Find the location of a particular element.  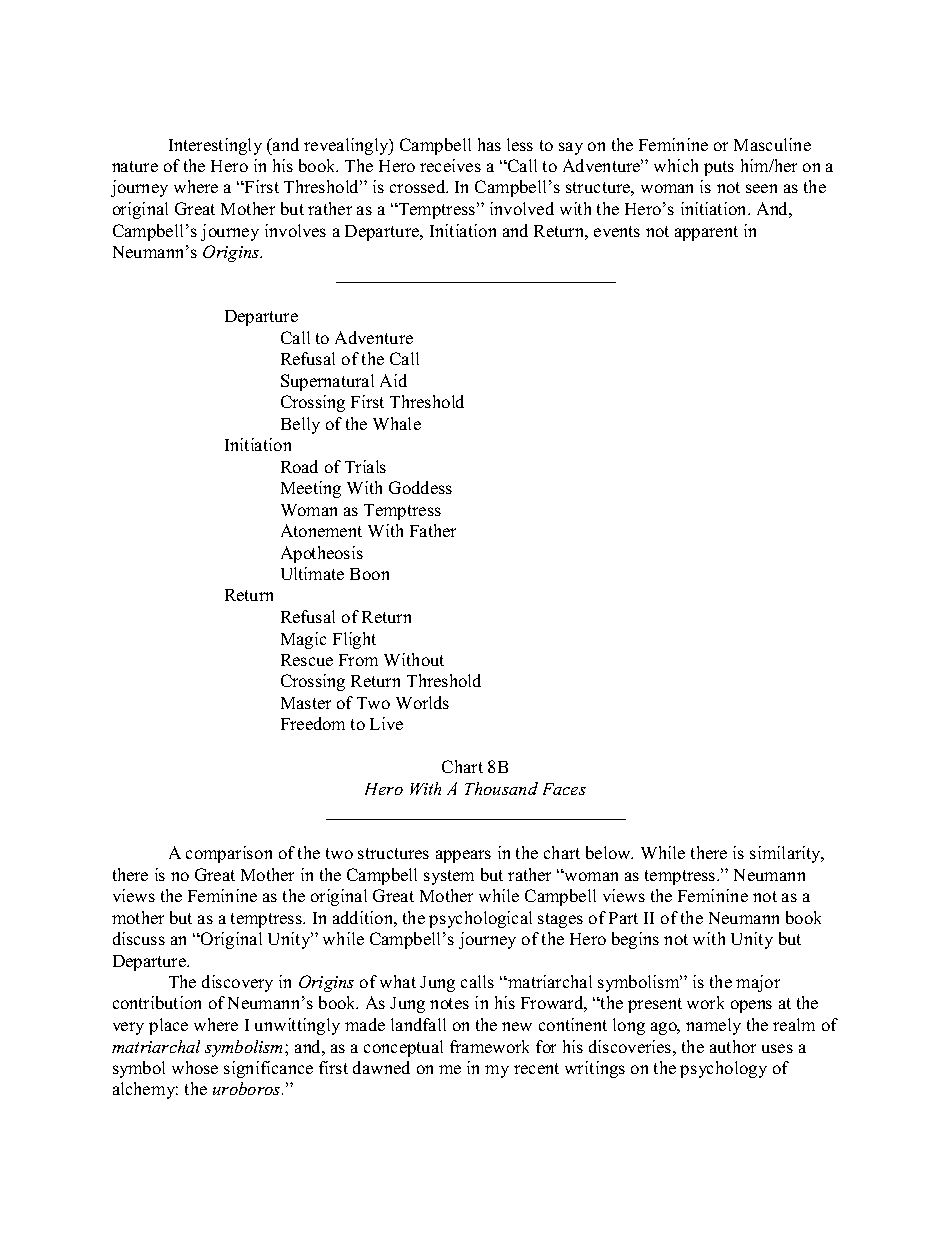

puts is located at coordinates (719, 168).
